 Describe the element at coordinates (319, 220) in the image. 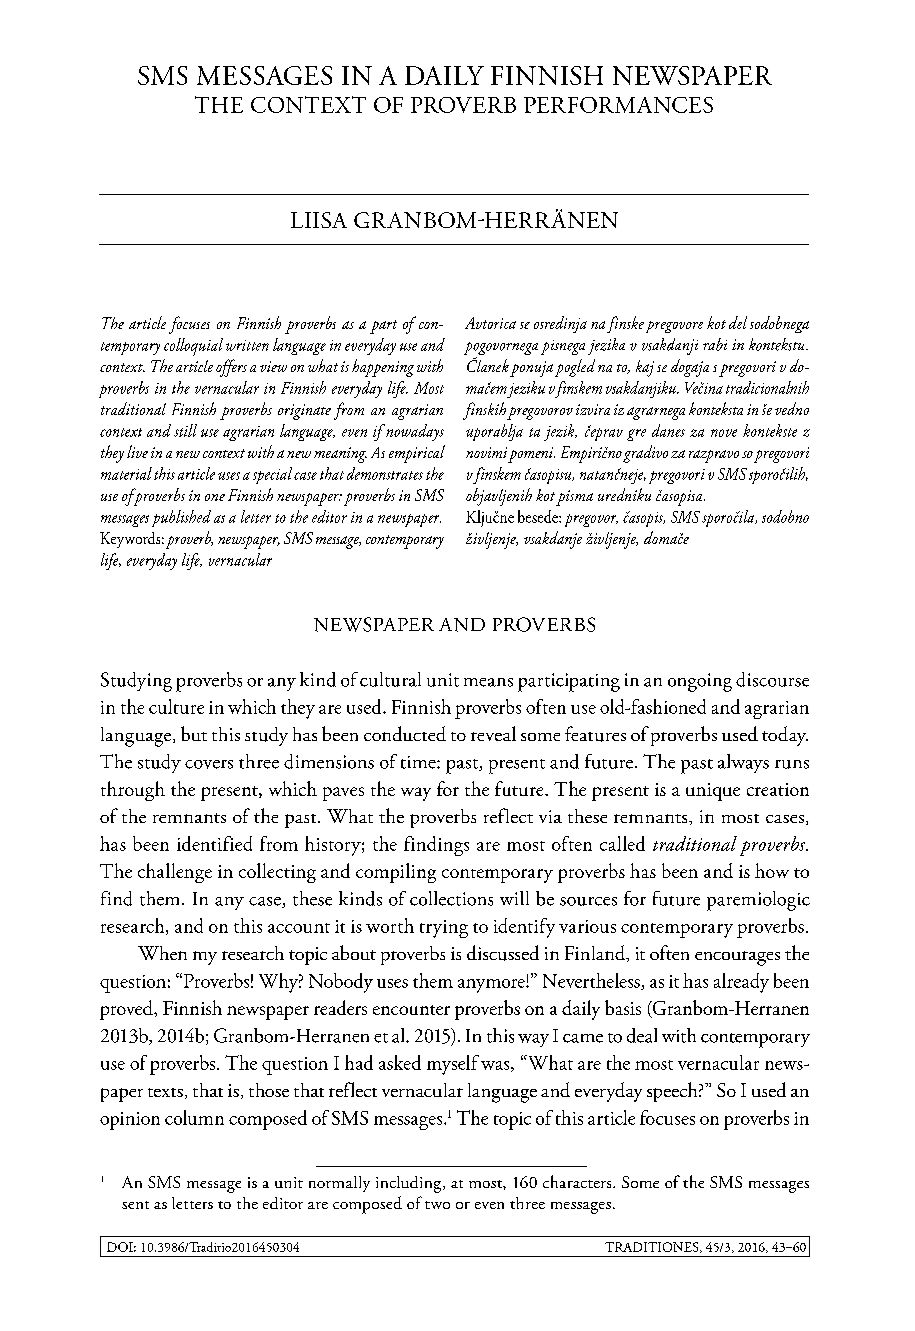

I see `Liisa` at that location.
